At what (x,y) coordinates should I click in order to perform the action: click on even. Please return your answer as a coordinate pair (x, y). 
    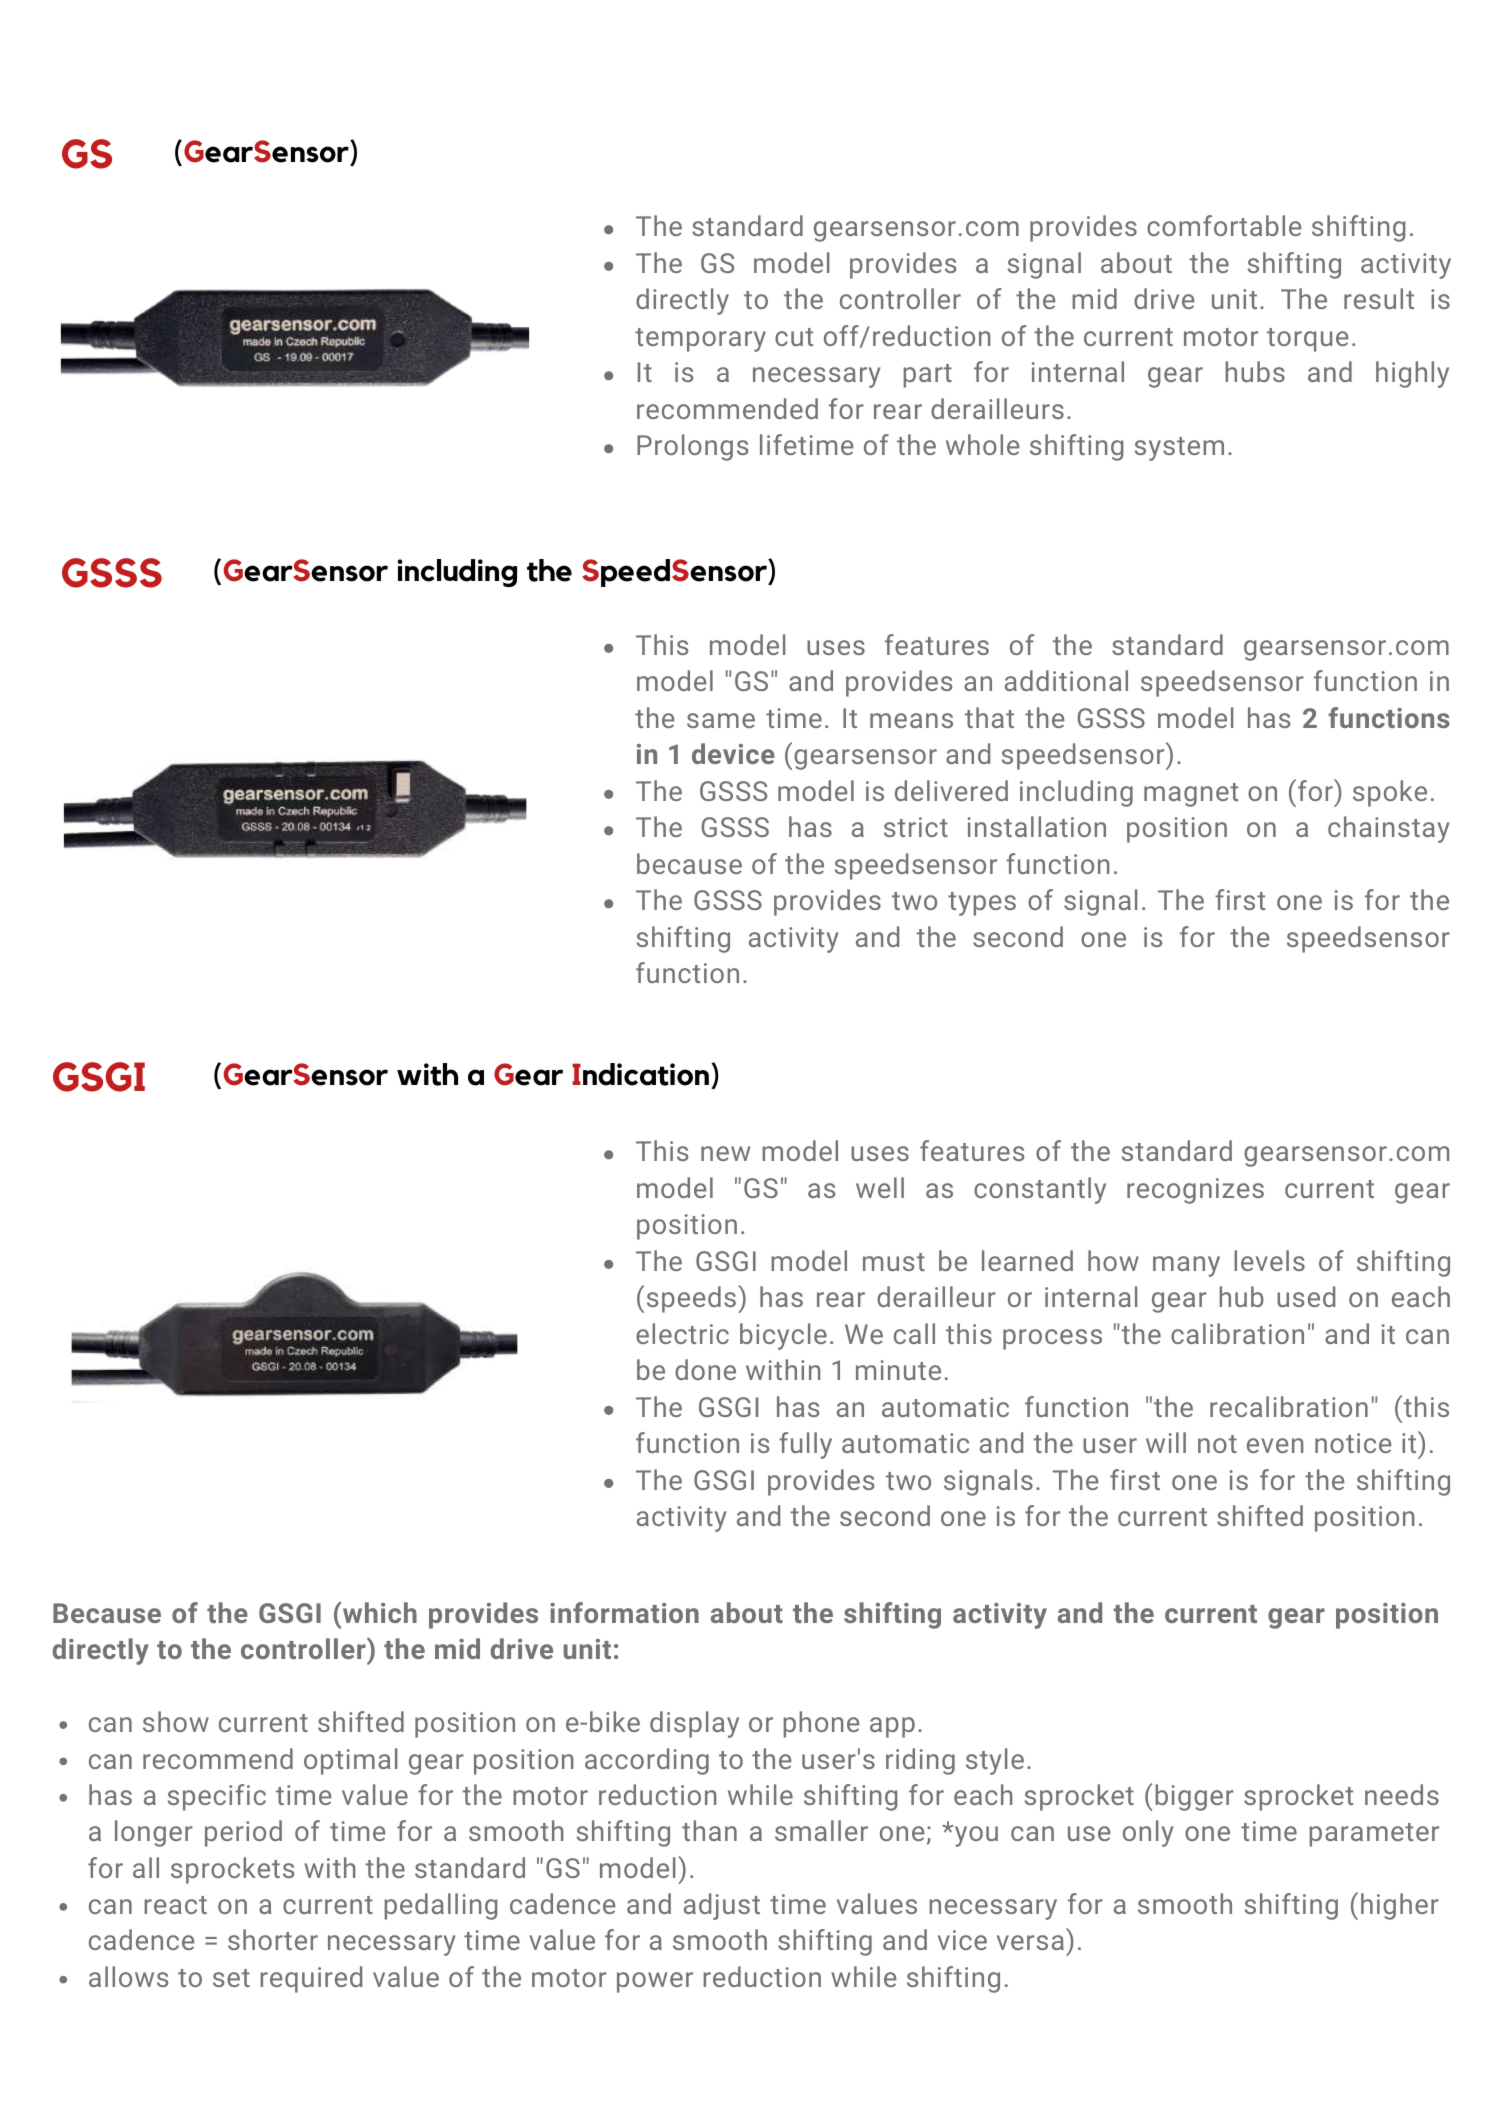
    Looking at the image, I should click on (1275, 1445).
